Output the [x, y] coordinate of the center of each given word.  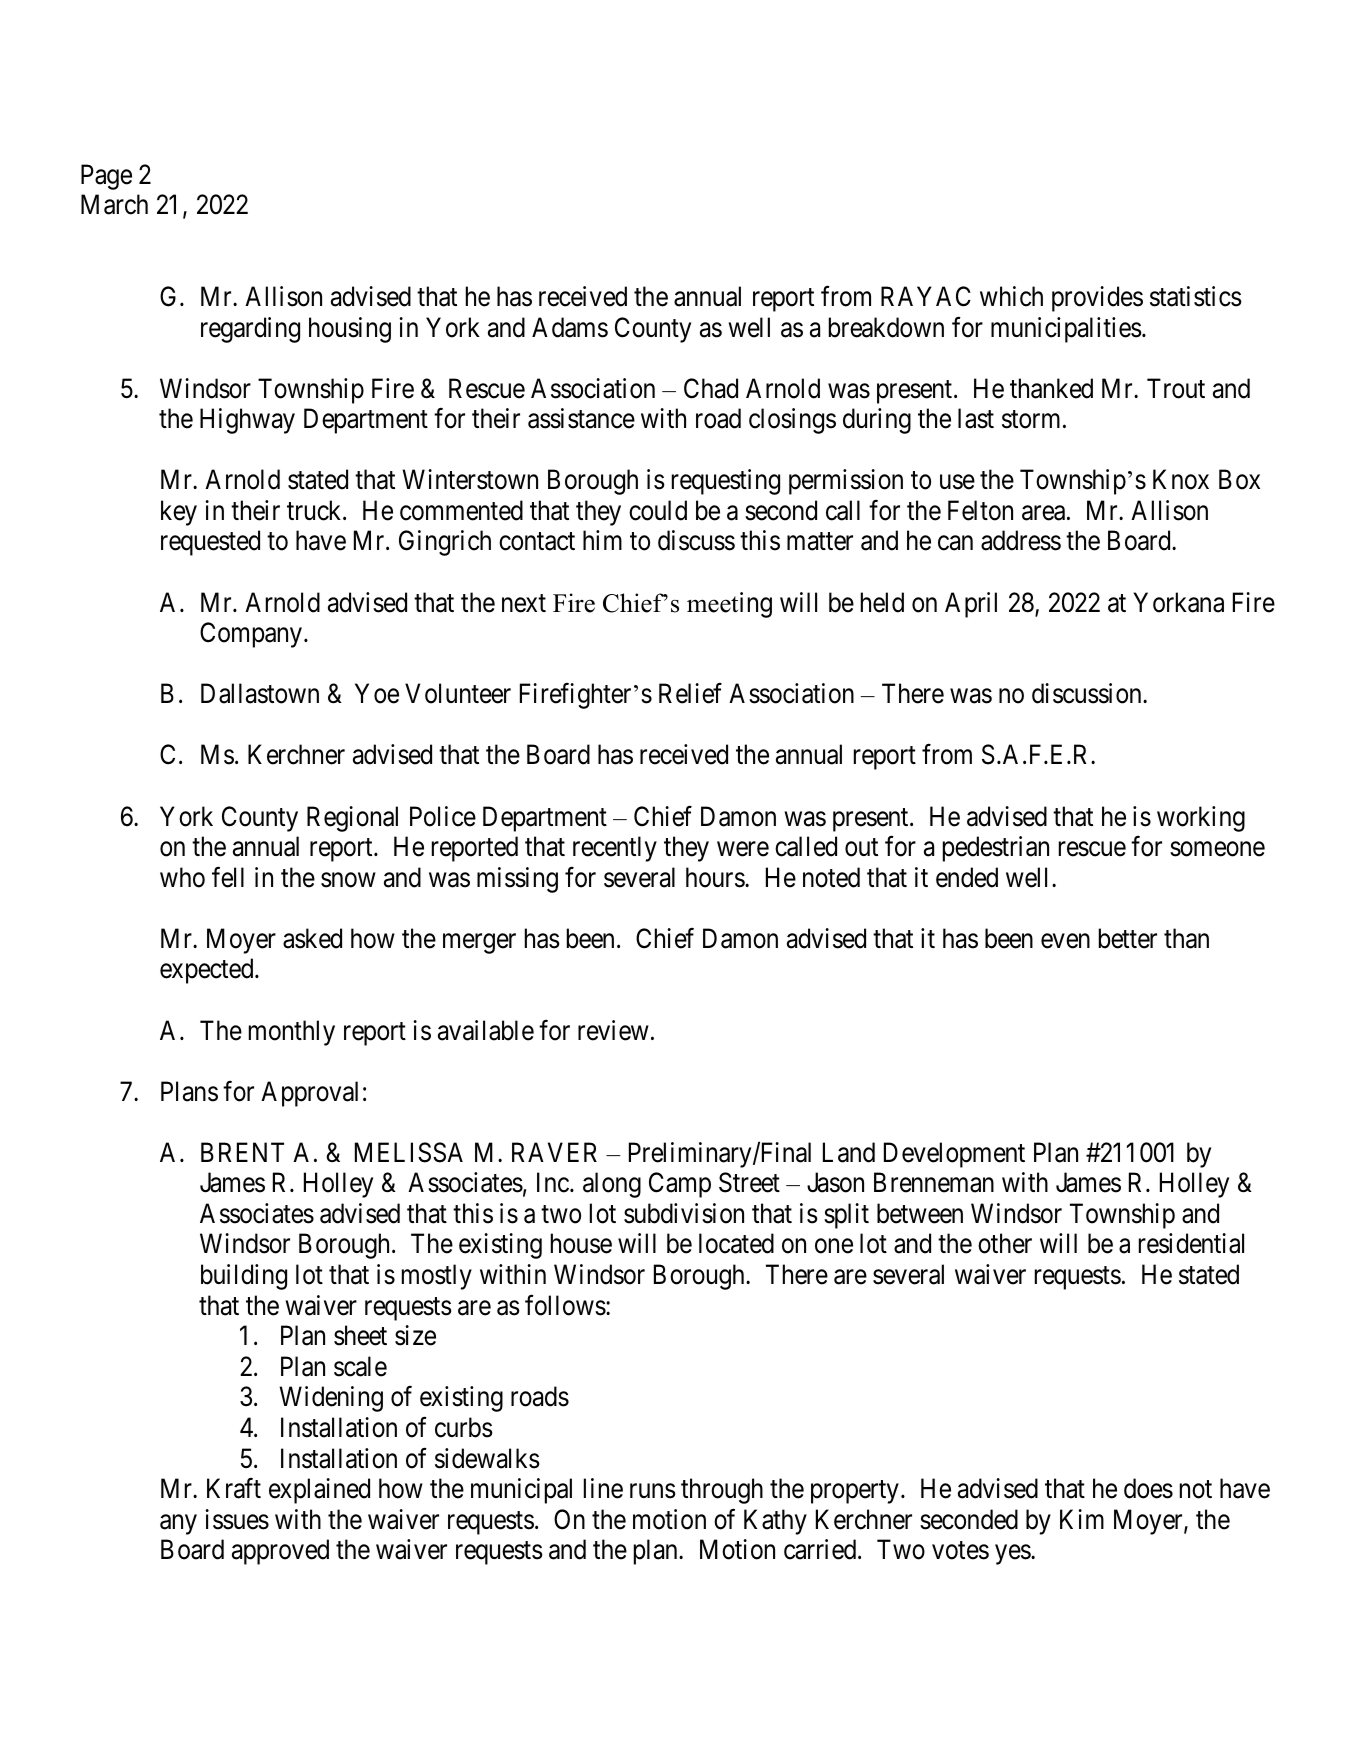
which [1011, 296]
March [114, 204]
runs [653, 1491]
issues [237, 1519]
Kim [1082, 1519]
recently [615, 849]
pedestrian [996, 849]
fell [228, 877]
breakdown [886, 327]
